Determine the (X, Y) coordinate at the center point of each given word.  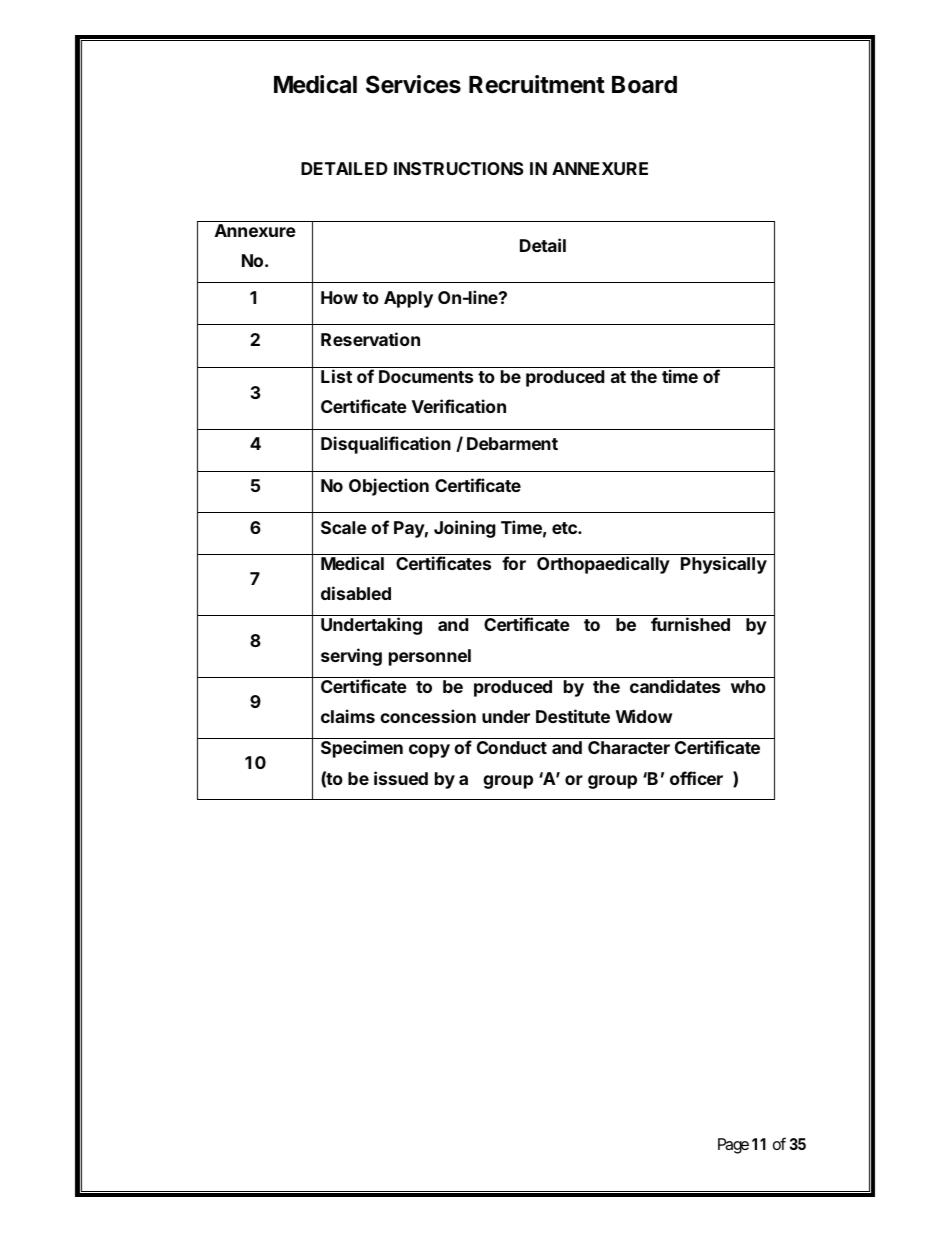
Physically (724, 565)
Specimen (362, 749)
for (514, 563)
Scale (344, 527)
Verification (459, 406)
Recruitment (537, 84)
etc (565, 528)
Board (644, 85)
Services (413, 84)
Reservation (370, 339)
